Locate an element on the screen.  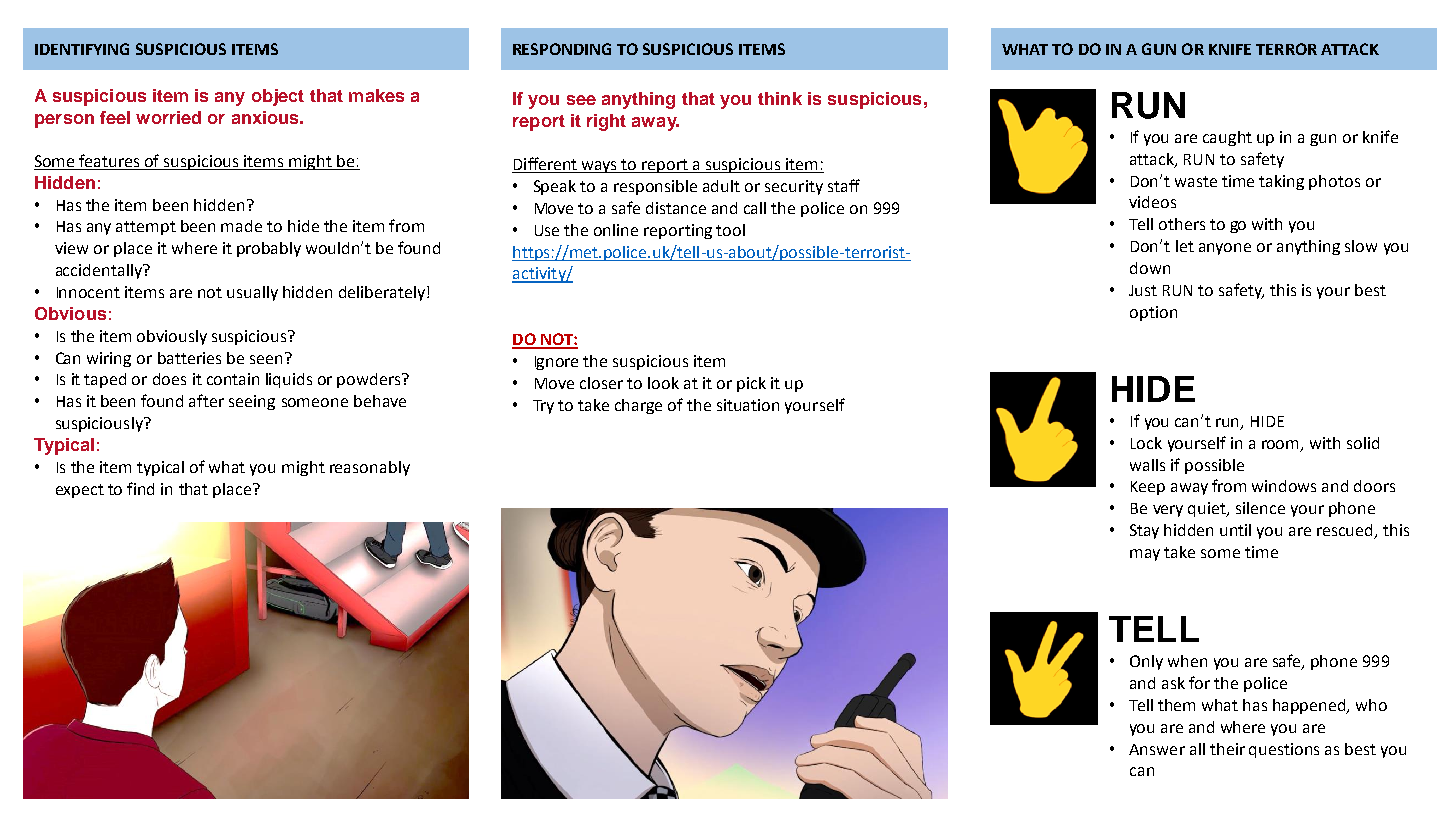
Answer is located at coordinates (1157, 749).
